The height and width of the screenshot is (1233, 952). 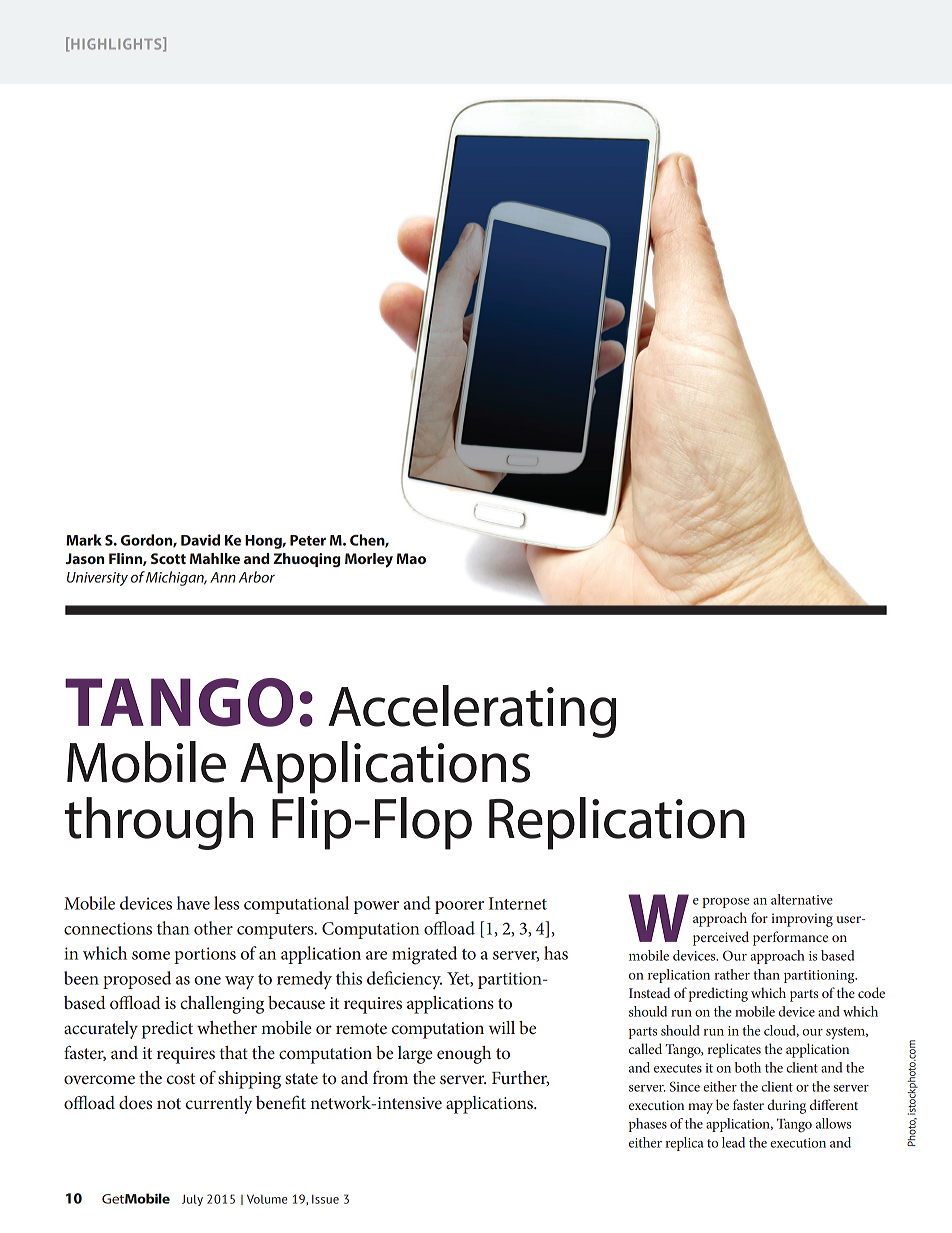 What do you see at coordinates (227, 1027) in the screenshot?
I see `whether` at bounding box center [227, 1027].
